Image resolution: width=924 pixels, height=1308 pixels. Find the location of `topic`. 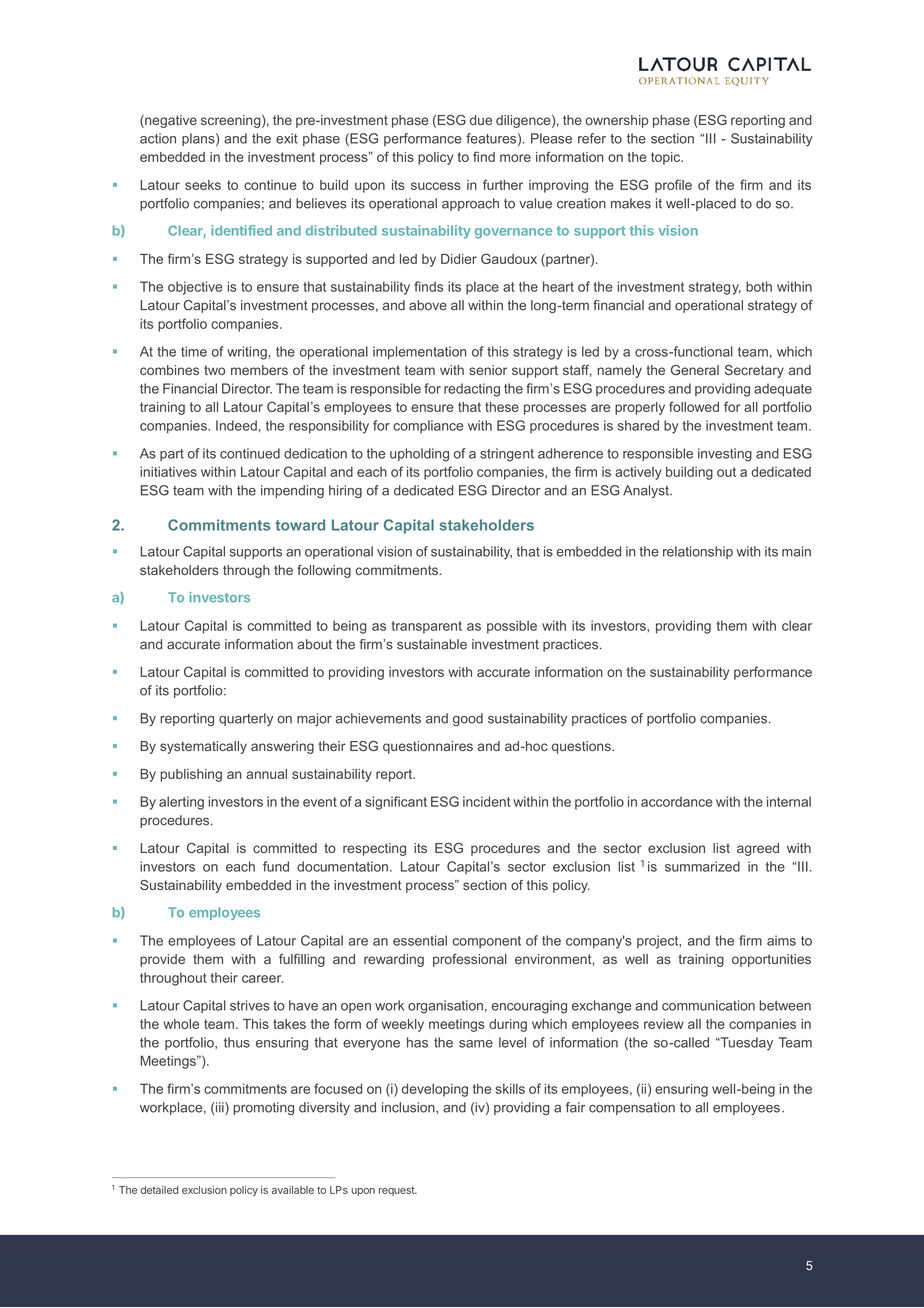

topic is located at coordinates (667, 158).
